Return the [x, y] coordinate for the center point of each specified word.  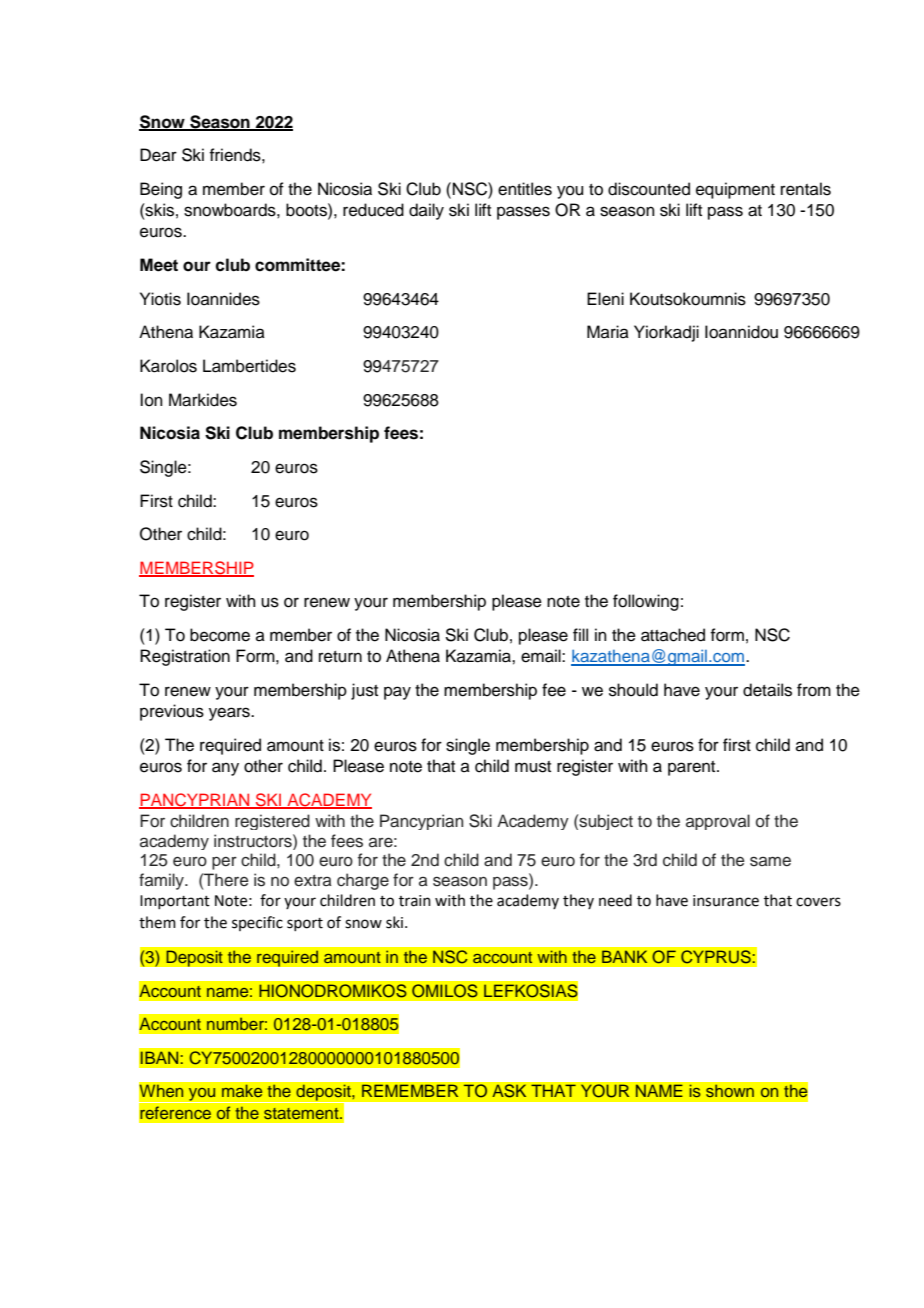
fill [580, 634]
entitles [525, 189]
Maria [608, 331]
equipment [735, 190]
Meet [159, 265]
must [533, 767]
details [767, 690]
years [230, 714]
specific [257, 923]
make [242, 1090]
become [220, 635]
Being [161, 190]
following [646, 602]
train [415, 901]
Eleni [605, 299]
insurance [726, 901]
